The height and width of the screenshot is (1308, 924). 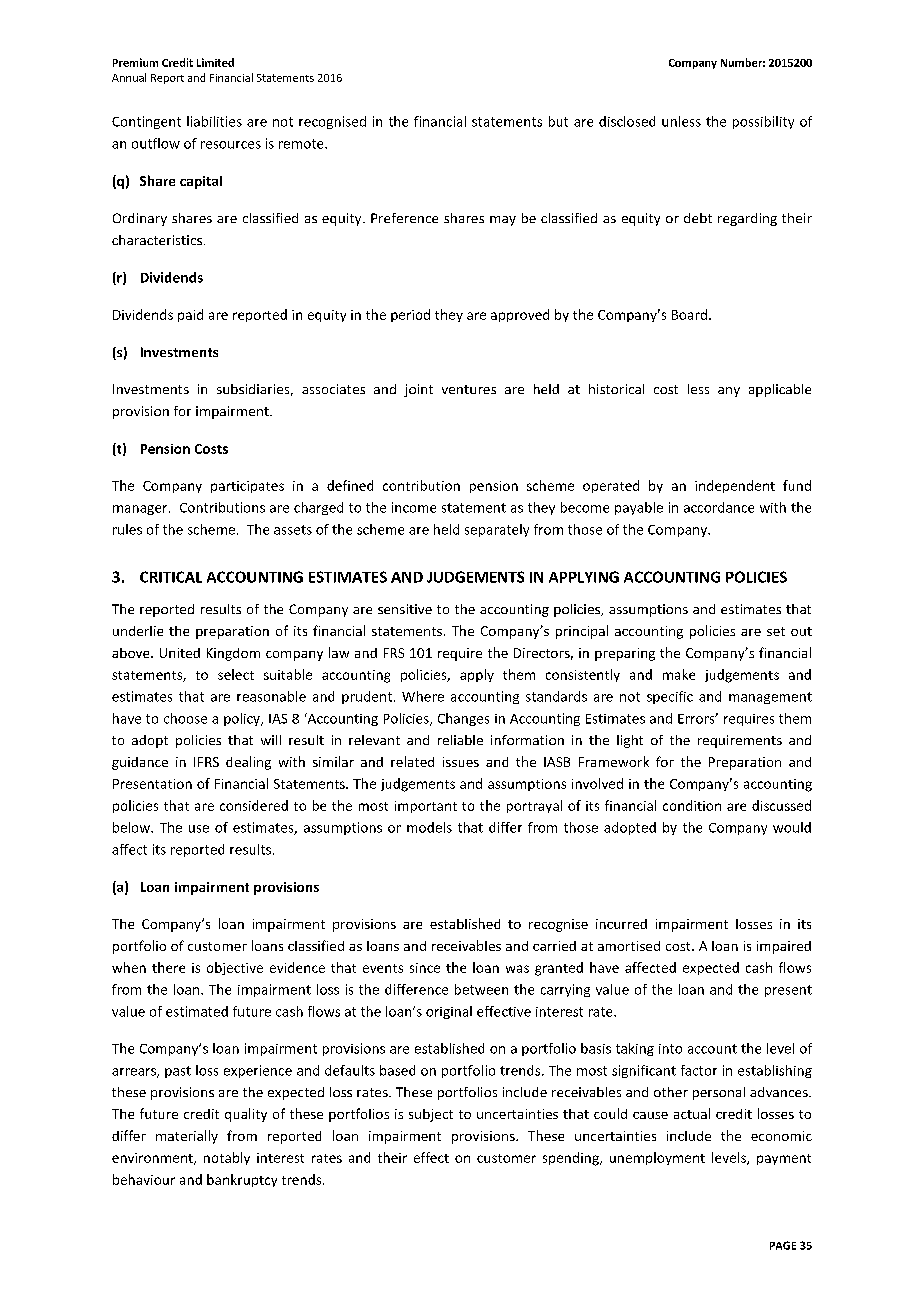 What do you see at coordinates (423, 696) in the screenshot?
I see `Where` at bounding box center [423, 696].
